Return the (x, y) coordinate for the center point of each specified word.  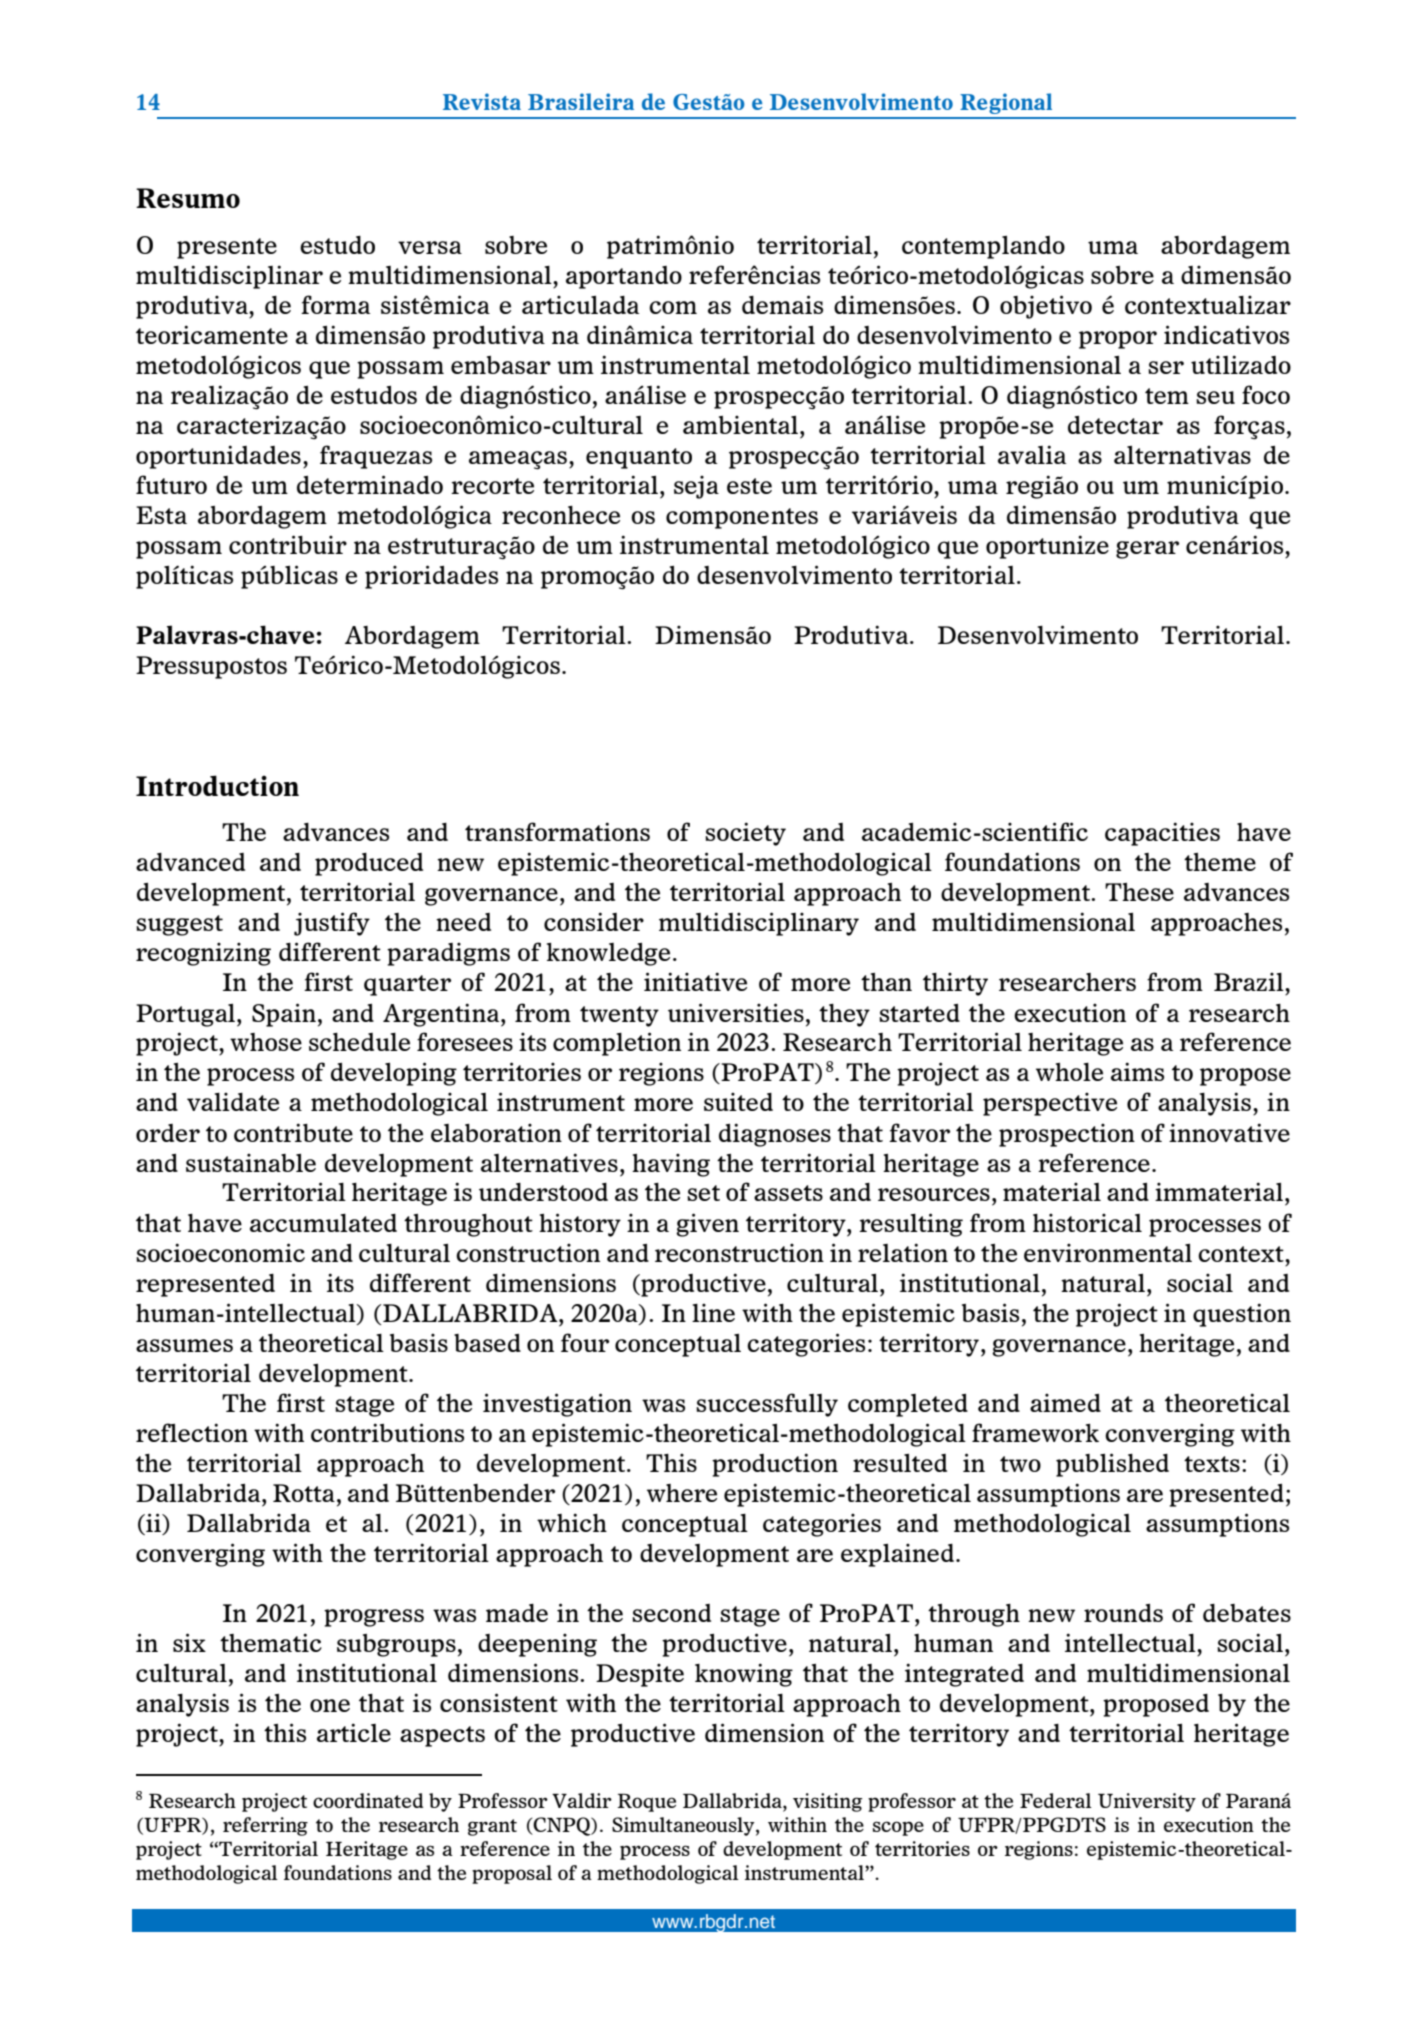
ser (1166, 367)
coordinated (368, 1800)
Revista (482, 101)
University (1147, 1802)
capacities (1162, 834)
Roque (646, 1803)
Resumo (188, 198)
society (745, 834)
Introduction (217, 785)
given (707, 1225)
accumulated (323, 1223)
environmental (1108, 1252)
